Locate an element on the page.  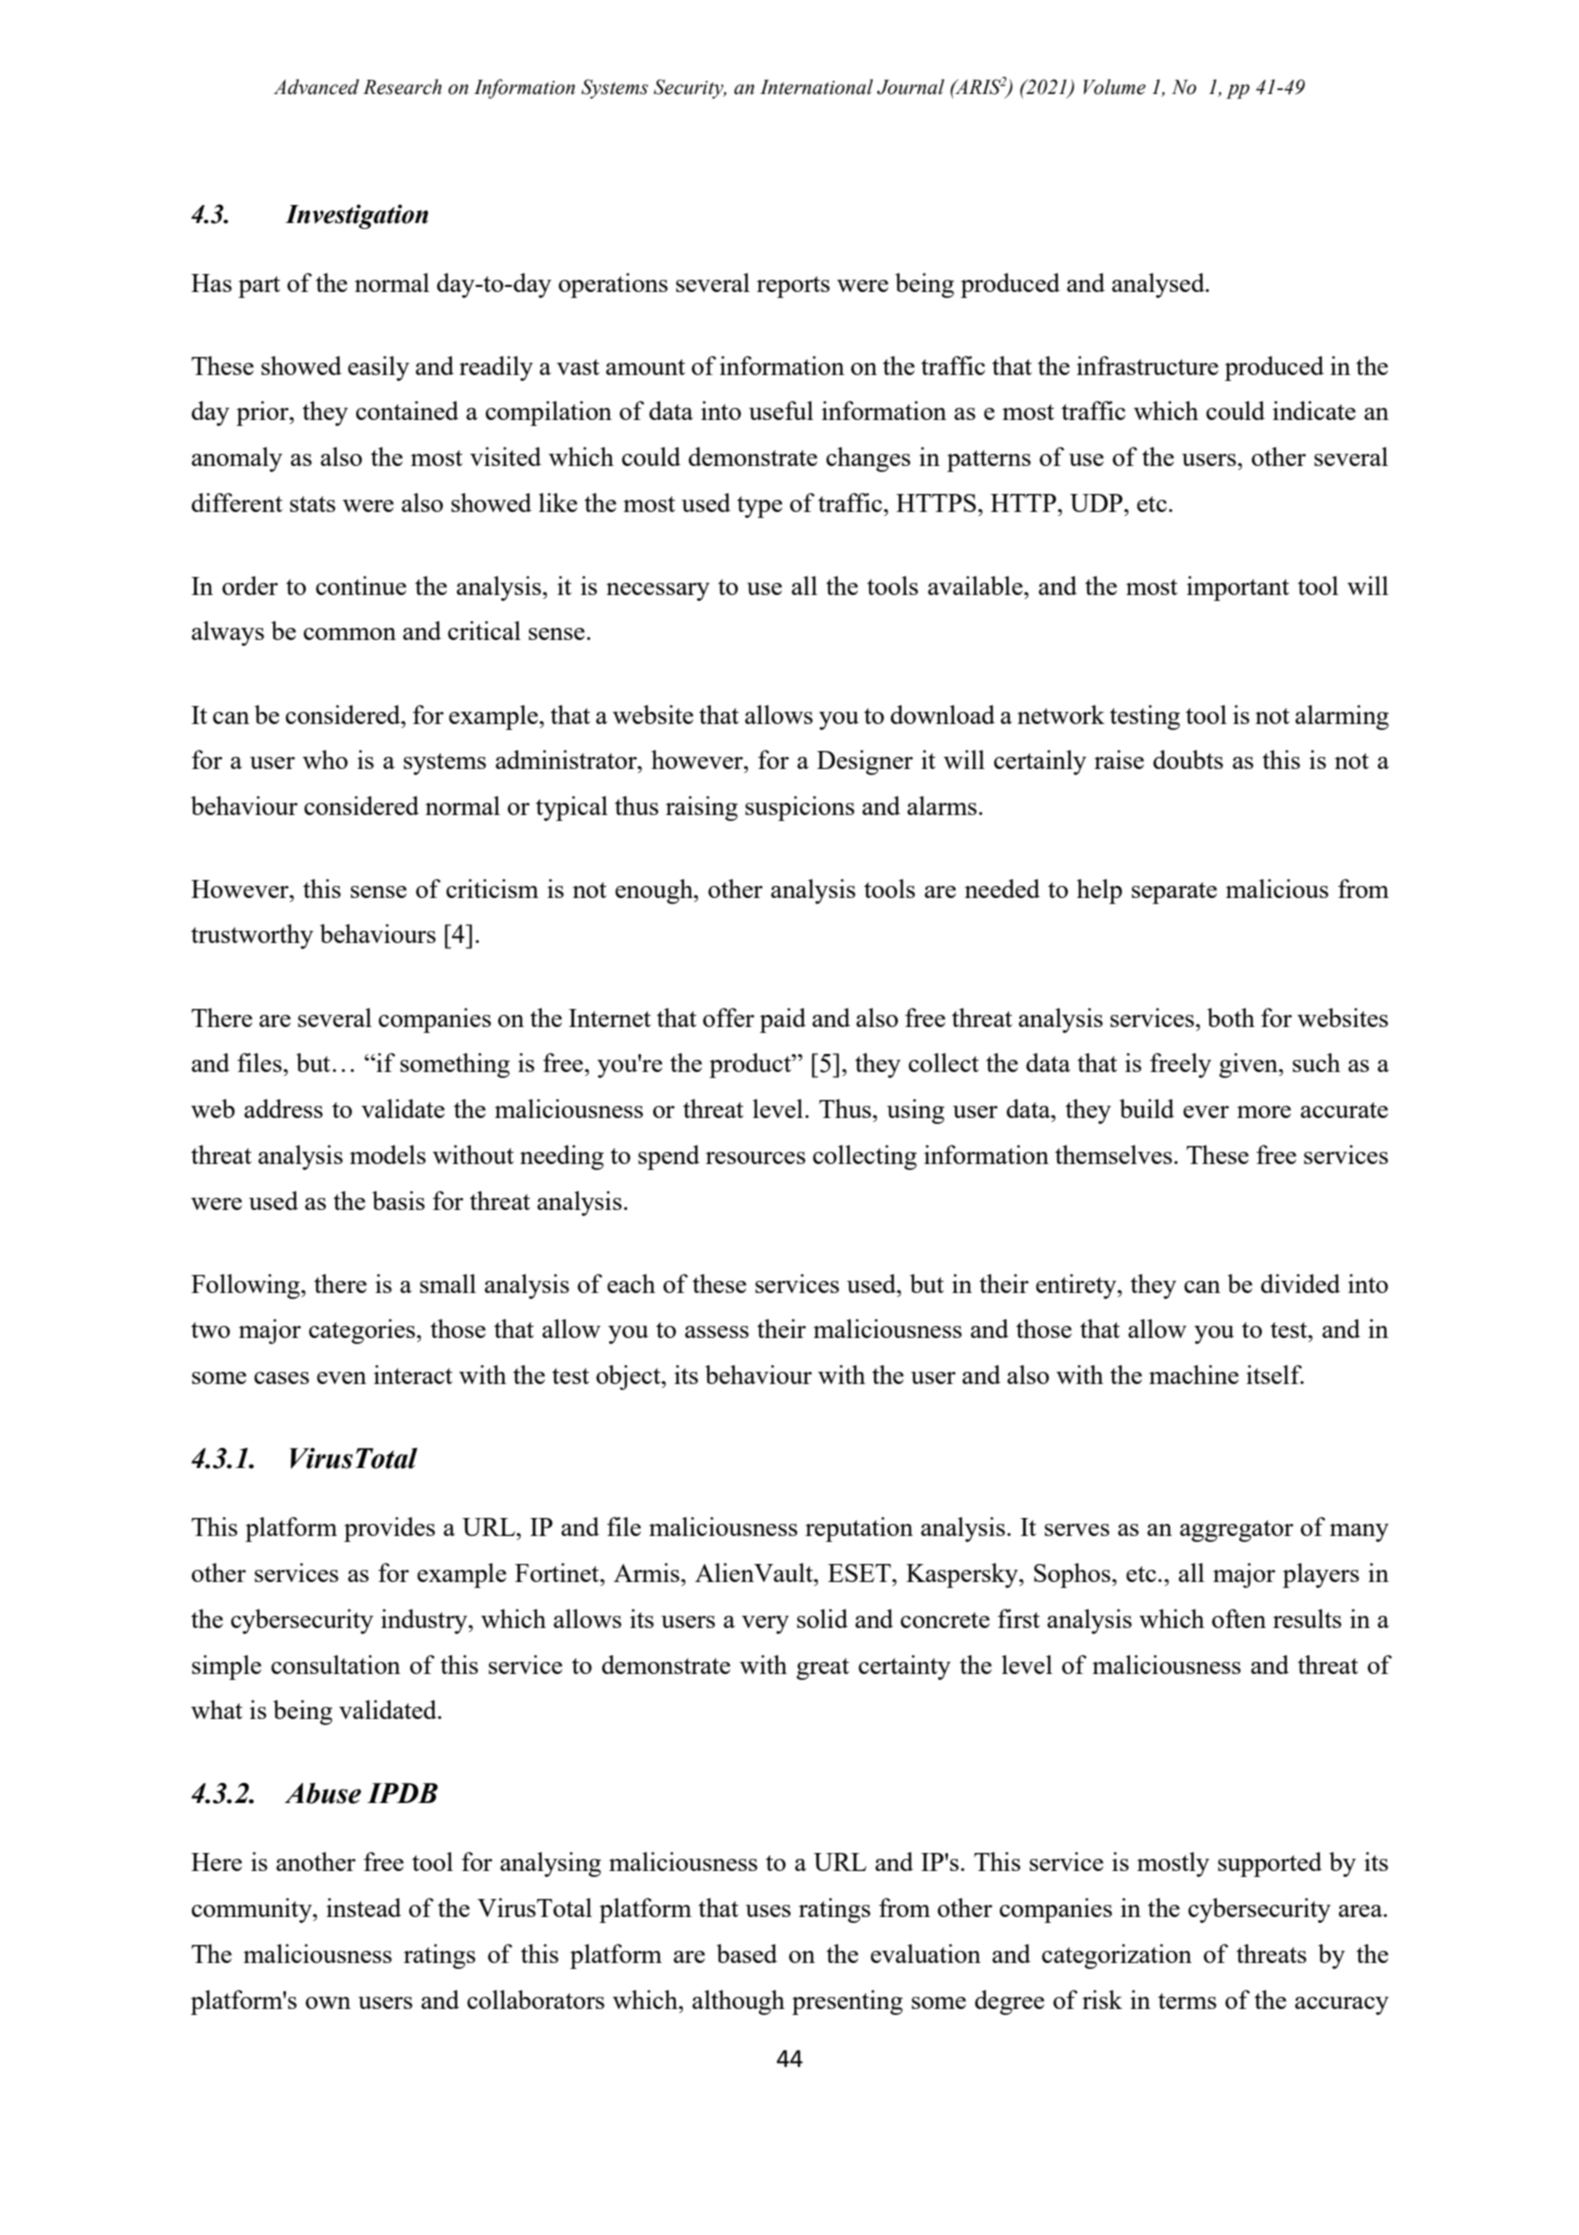
Advanced is located at coordinates (316, 87).
